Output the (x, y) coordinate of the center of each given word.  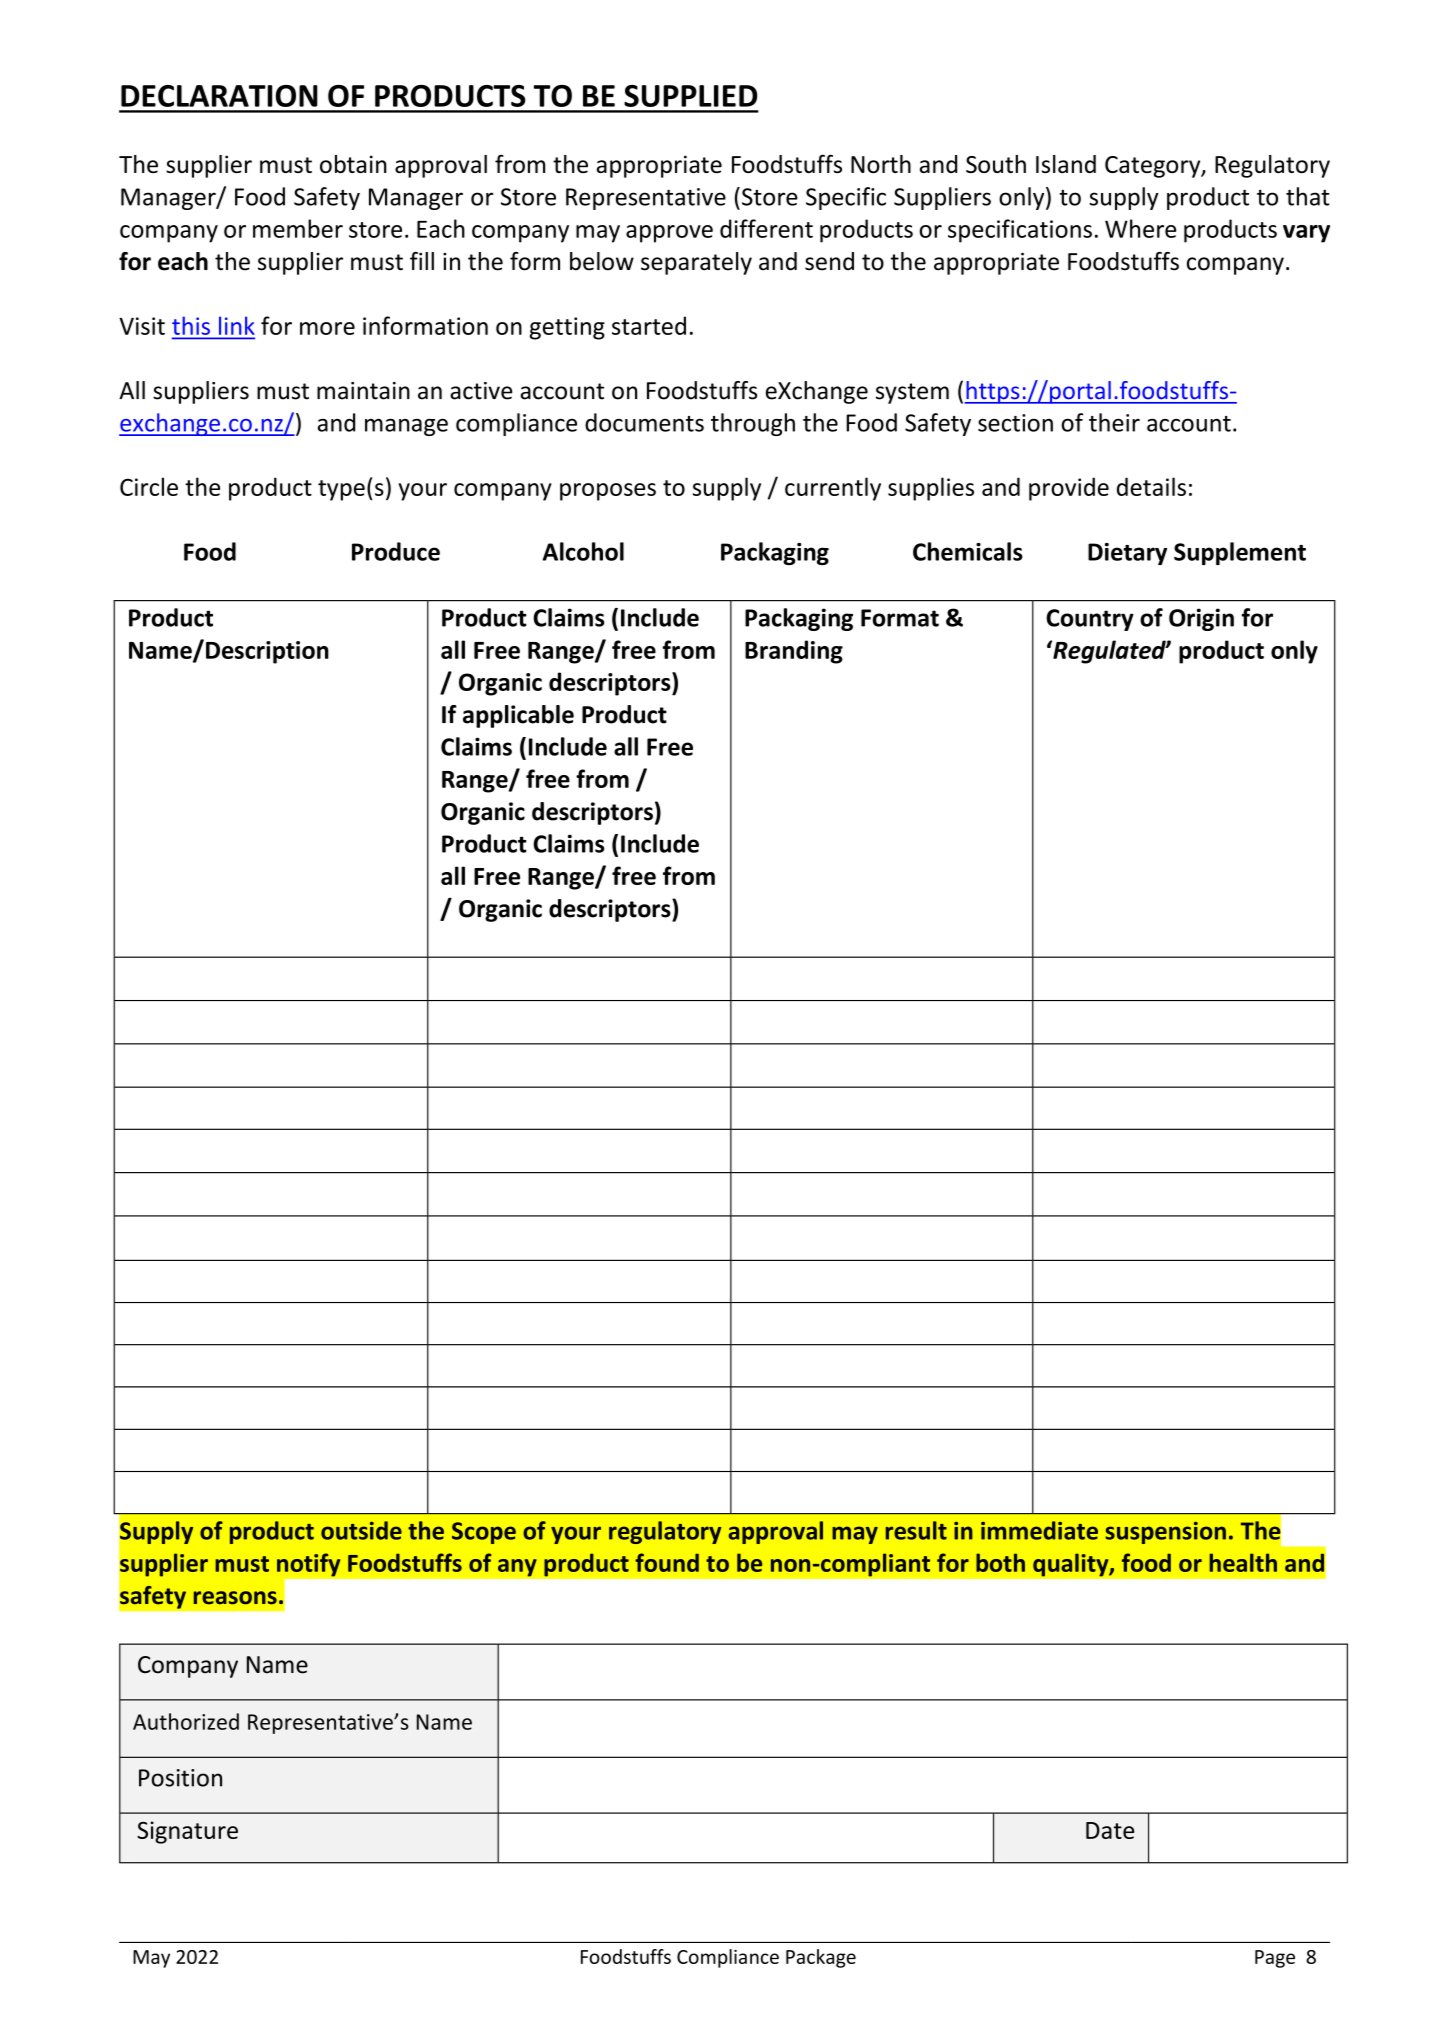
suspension (1165, 1533)
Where (1140, 228)
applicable (518, 716)
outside (361, 1530)
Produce (396, 551)
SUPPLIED (690, 96)
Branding (794, 652)
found (667, 1562)
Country (1090, 620)
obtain (353, 164)
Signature (187, 1832)
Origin (1201, 619)
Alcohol (583, 551)
